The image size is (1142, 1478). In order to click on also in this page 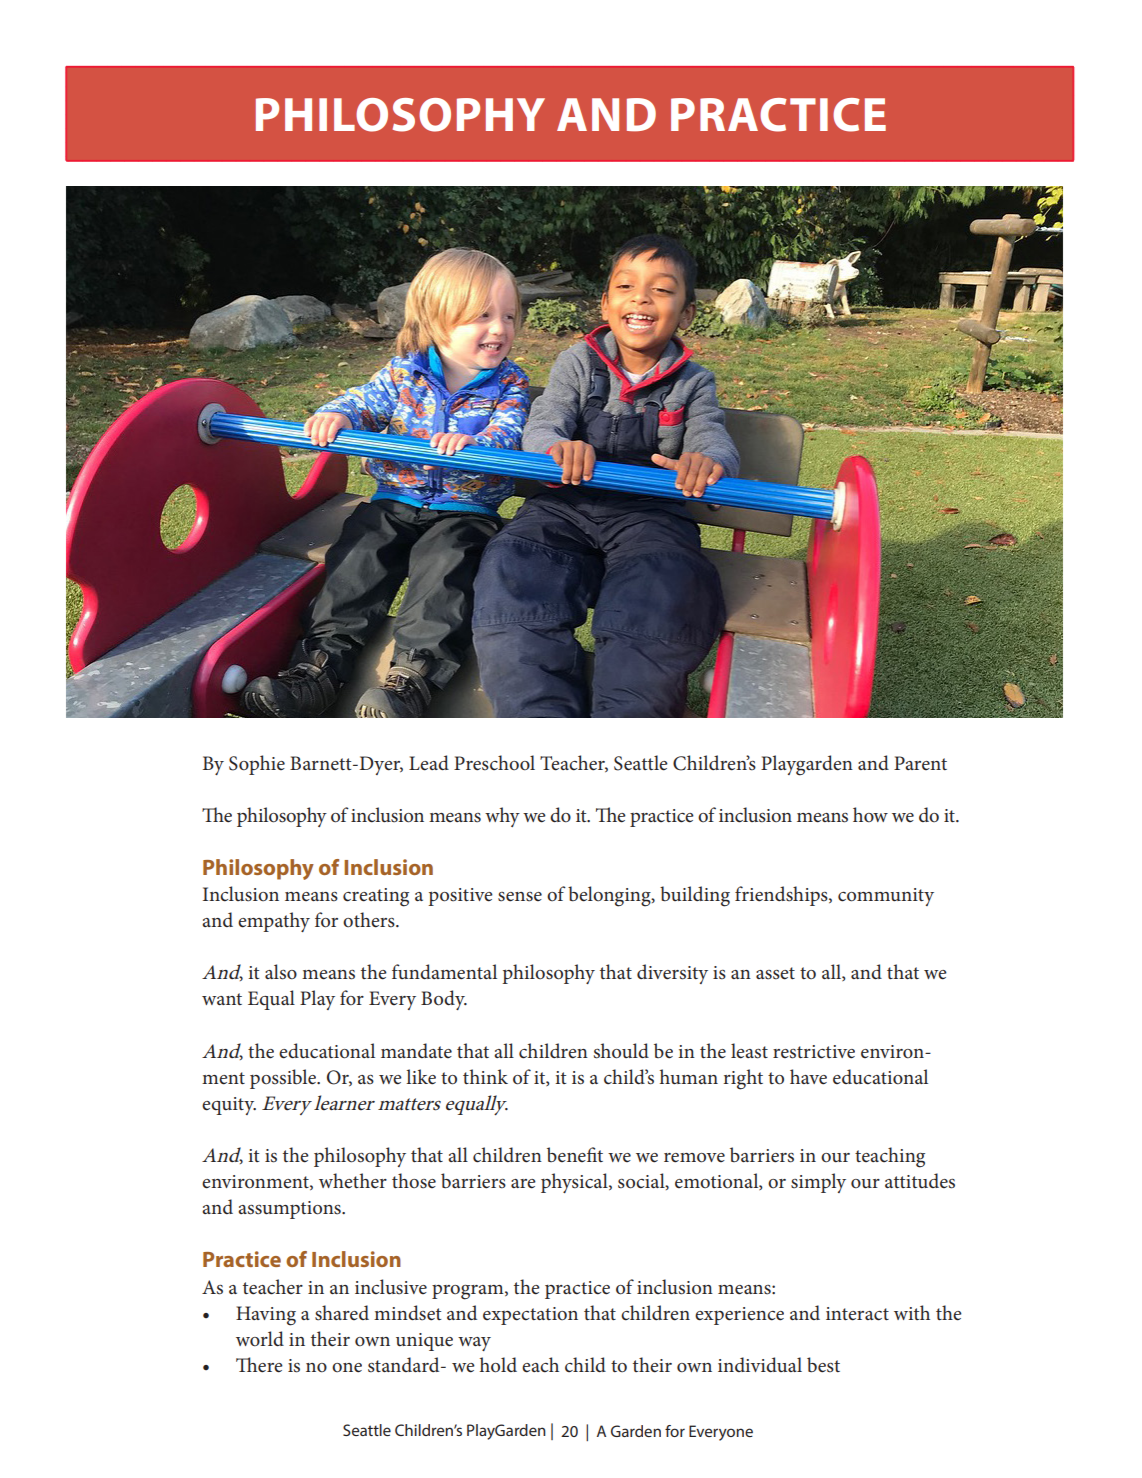, I will do `click(281, 972)`.
